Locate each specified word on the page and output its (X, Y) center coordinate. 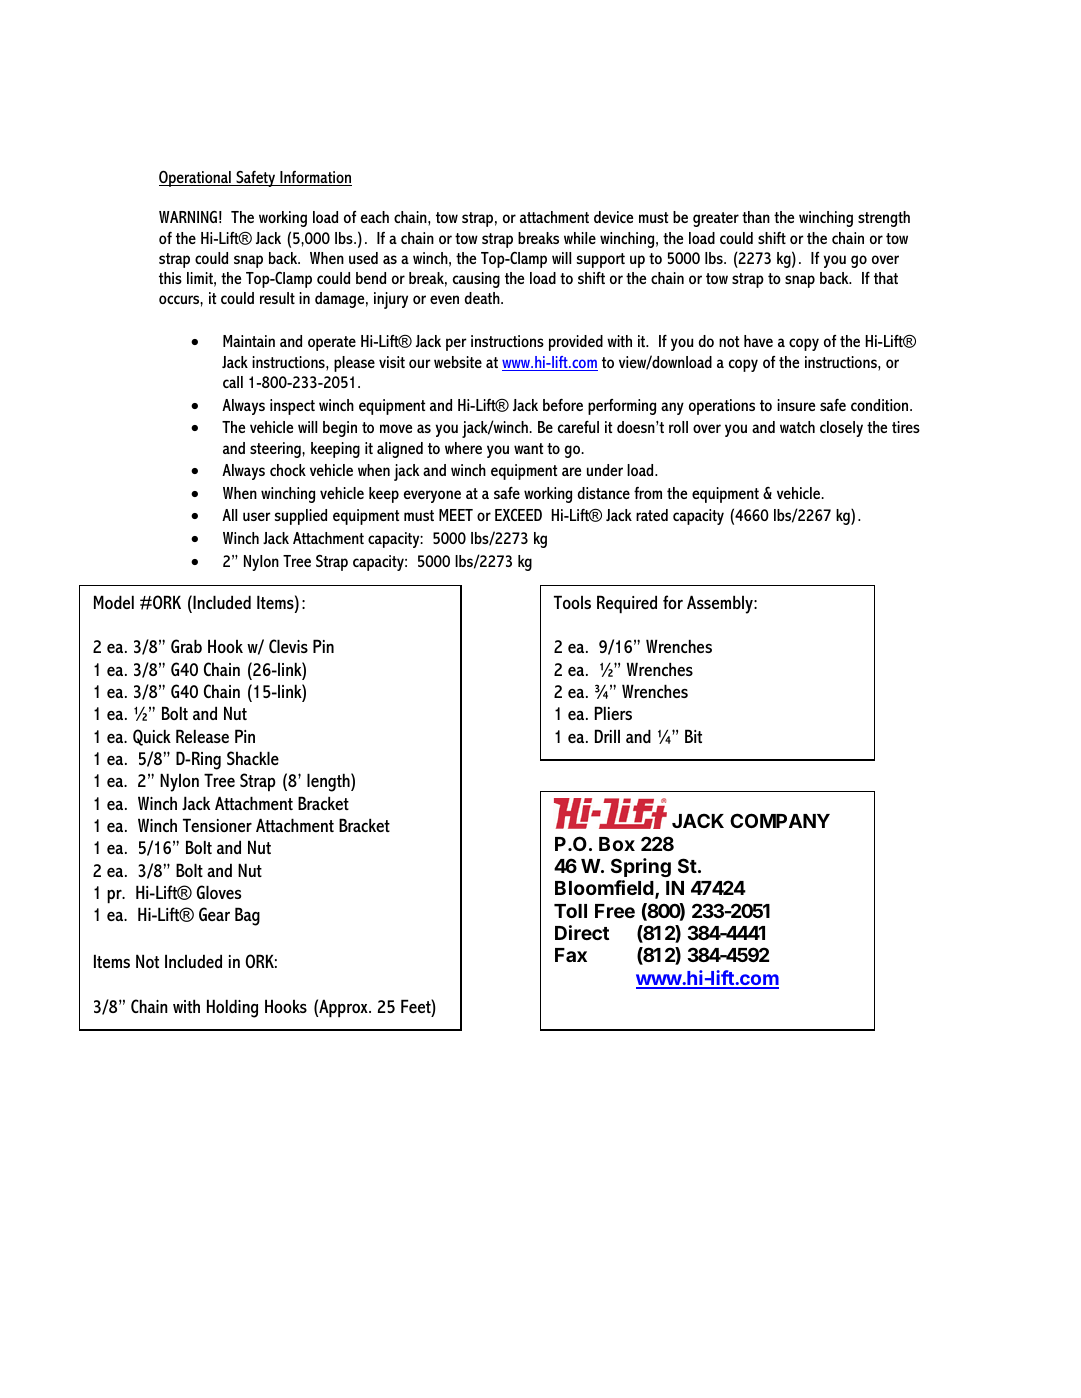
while (580, 238)
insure (796, 405)
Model (114, 602)
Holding (232, 1008)
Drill (607, 736)
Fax (571, 955)
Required (627, 604)
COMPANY (780, 820)
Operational (196, 178)
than (756, 217)
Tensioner (217, 825)
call (233, 382)
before (563, 405)
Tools (572, 602)
